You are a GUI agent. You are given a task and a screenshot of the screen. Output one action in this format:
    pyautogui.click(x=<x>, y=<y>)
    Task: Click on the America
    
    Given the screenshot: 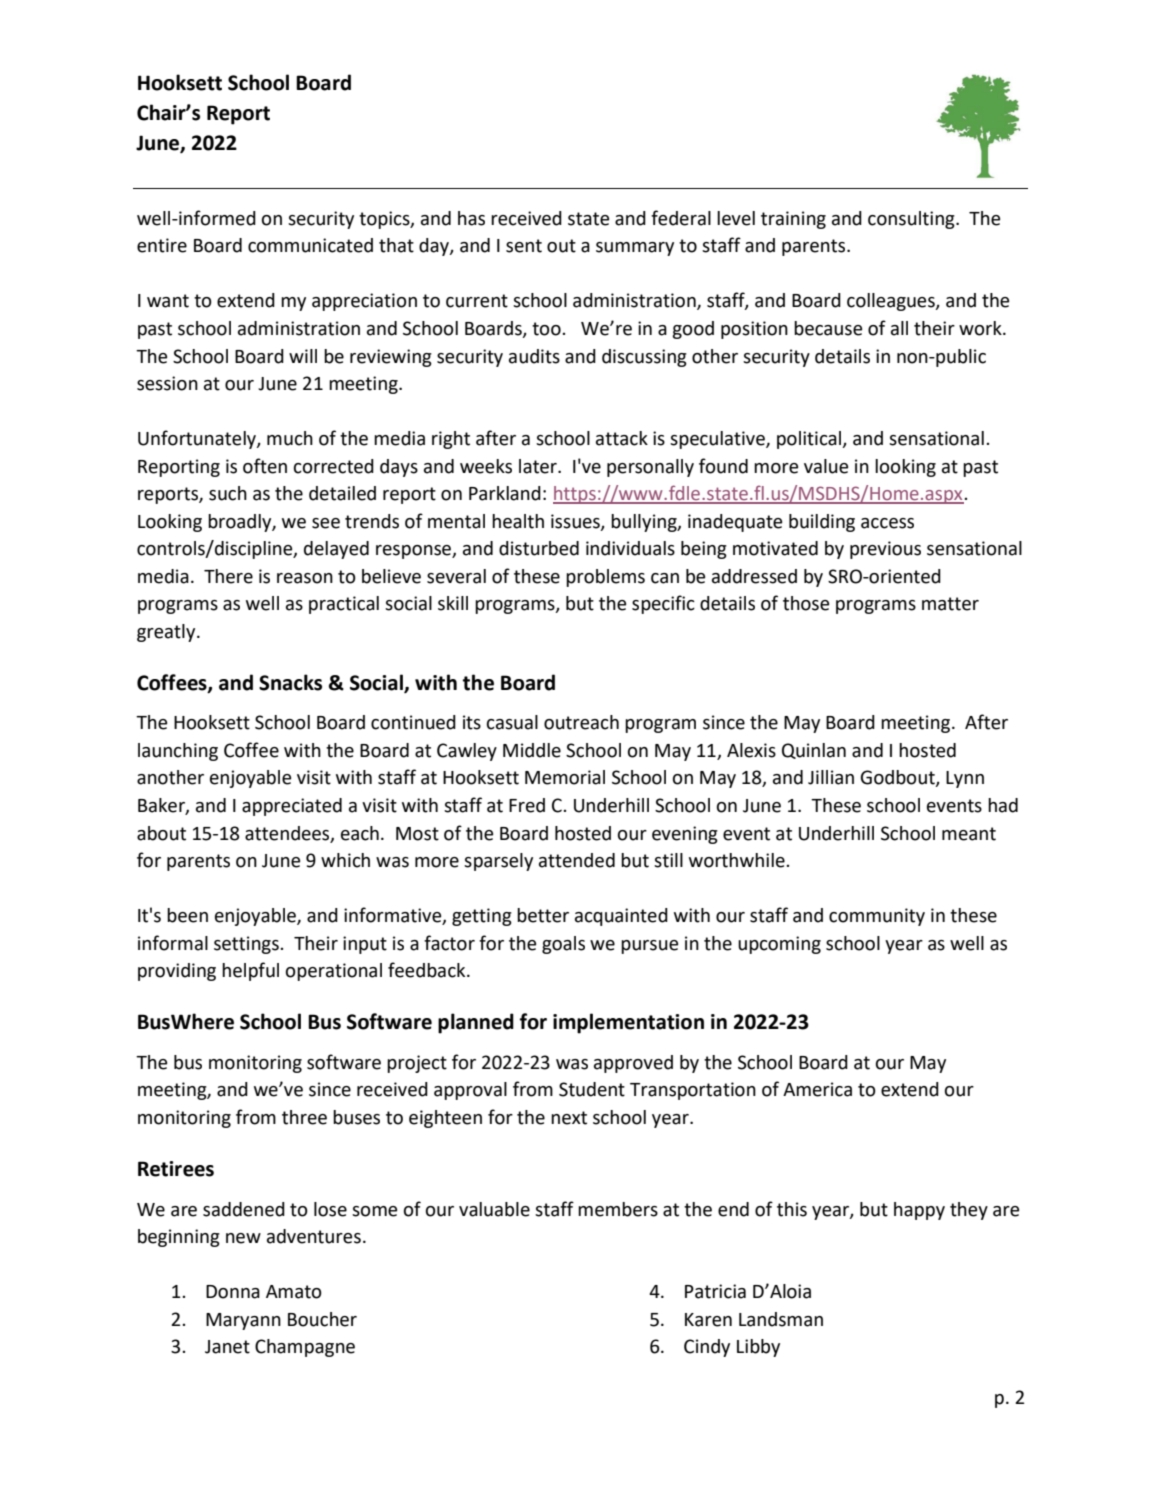 What is the action you would take?
    pyautogui.click(x=817, y=1089)
